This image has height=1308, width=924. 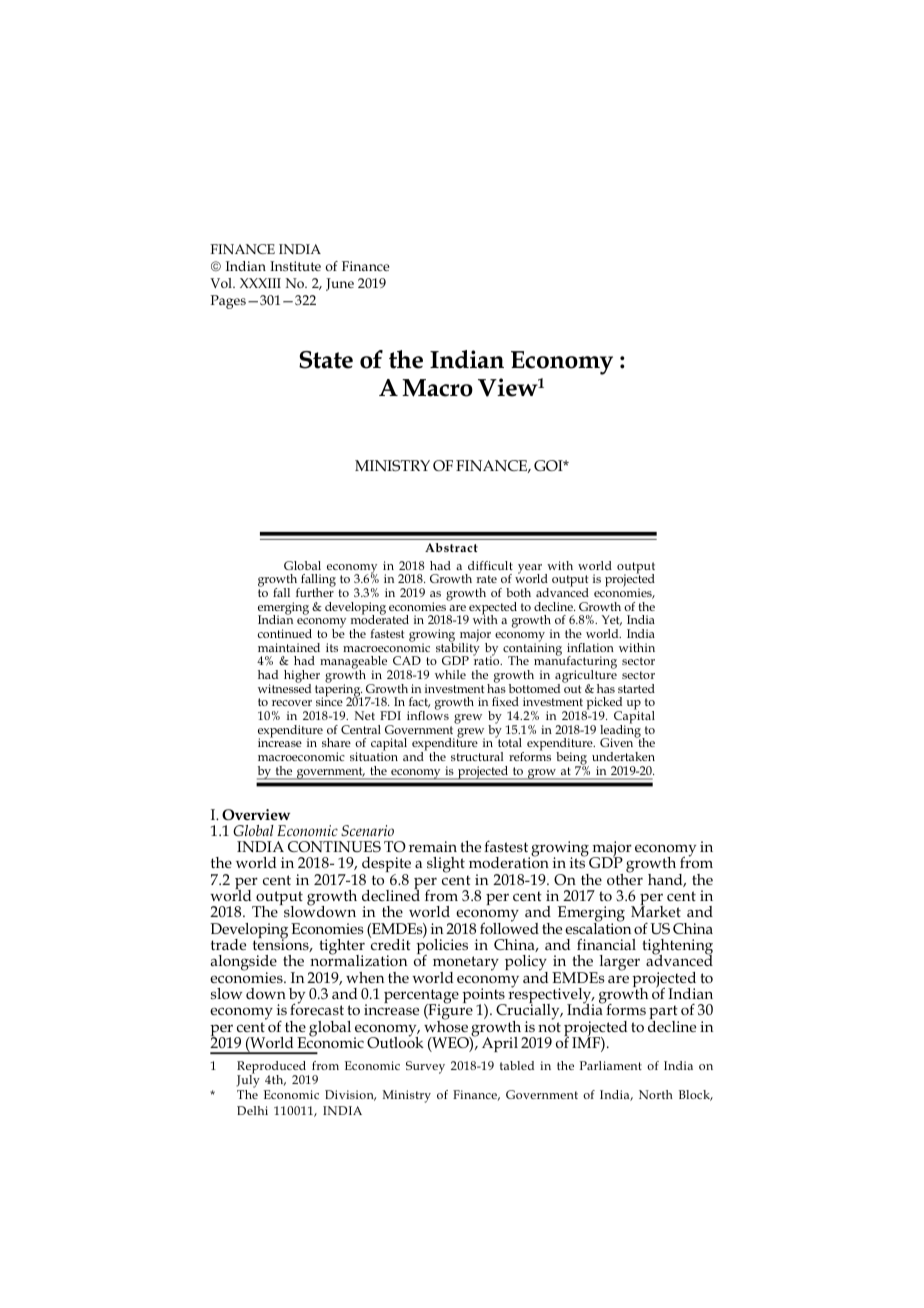 I want to click on further, so click(x=315, y=591).
